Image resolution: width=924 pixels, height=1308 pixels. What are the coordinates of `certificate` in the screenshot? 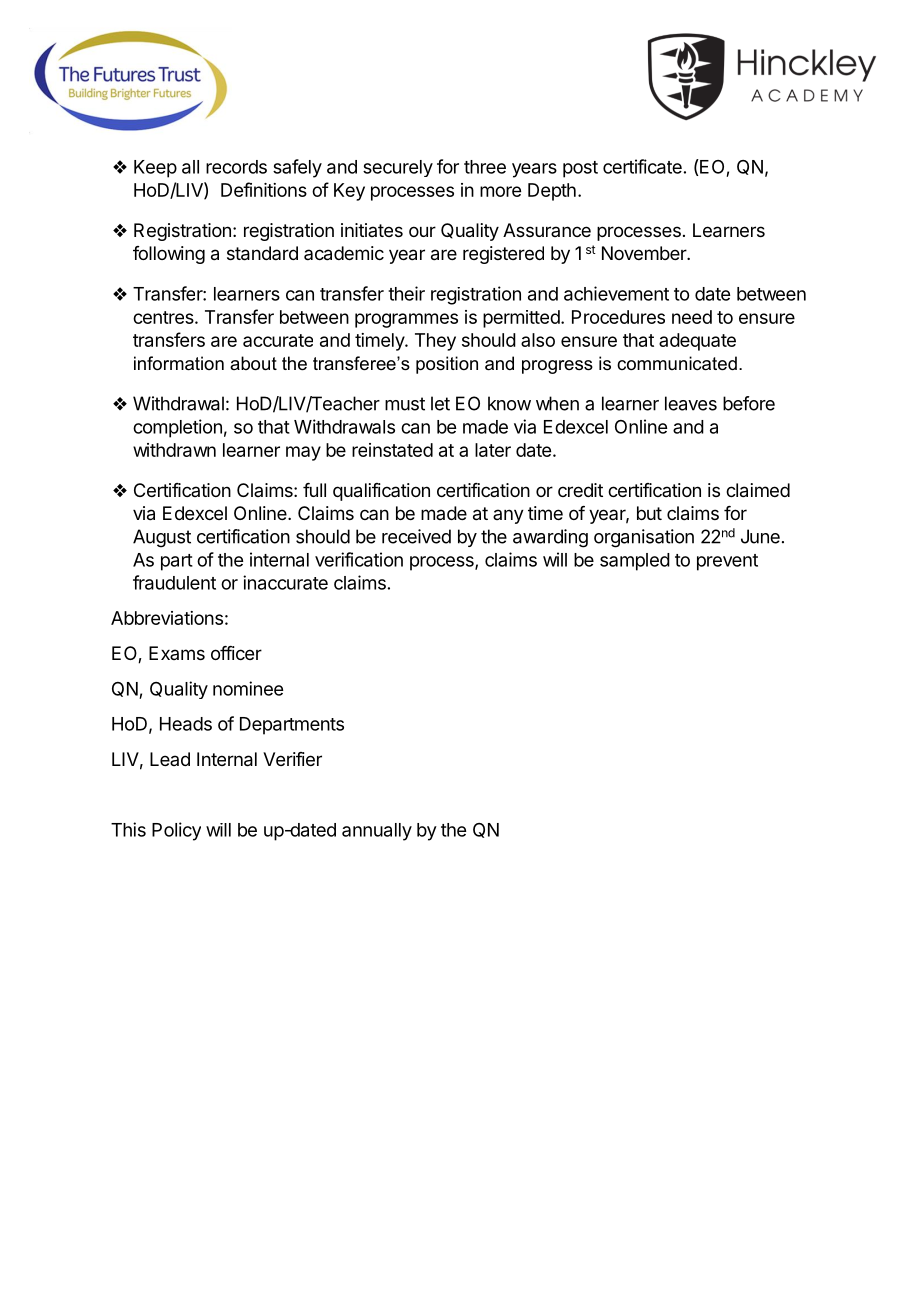 It's located at (642, 166).
